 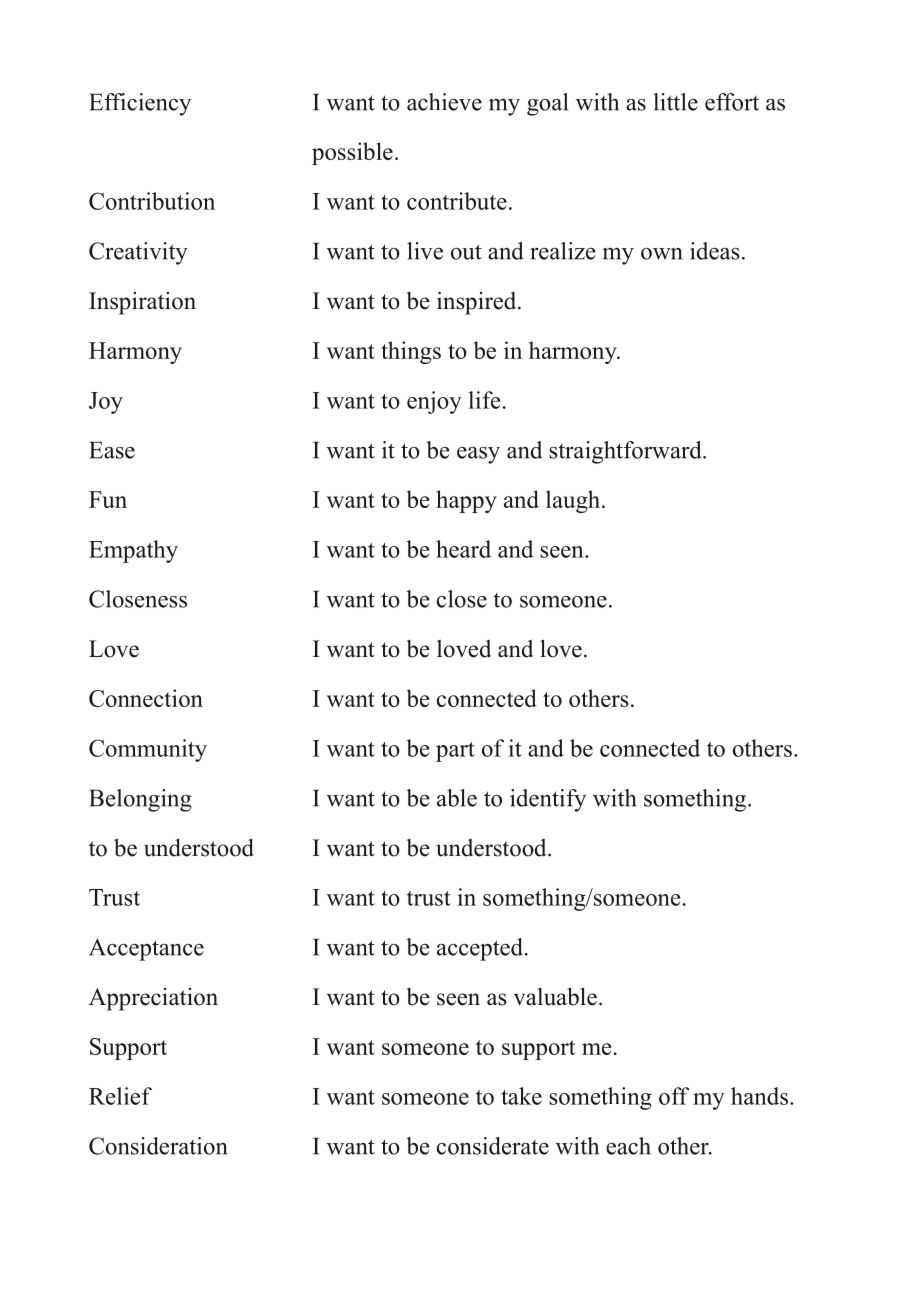 What do you see at coordinates (112, 450) in the page?
I see `Ease` at bounding box center [112, 450].
